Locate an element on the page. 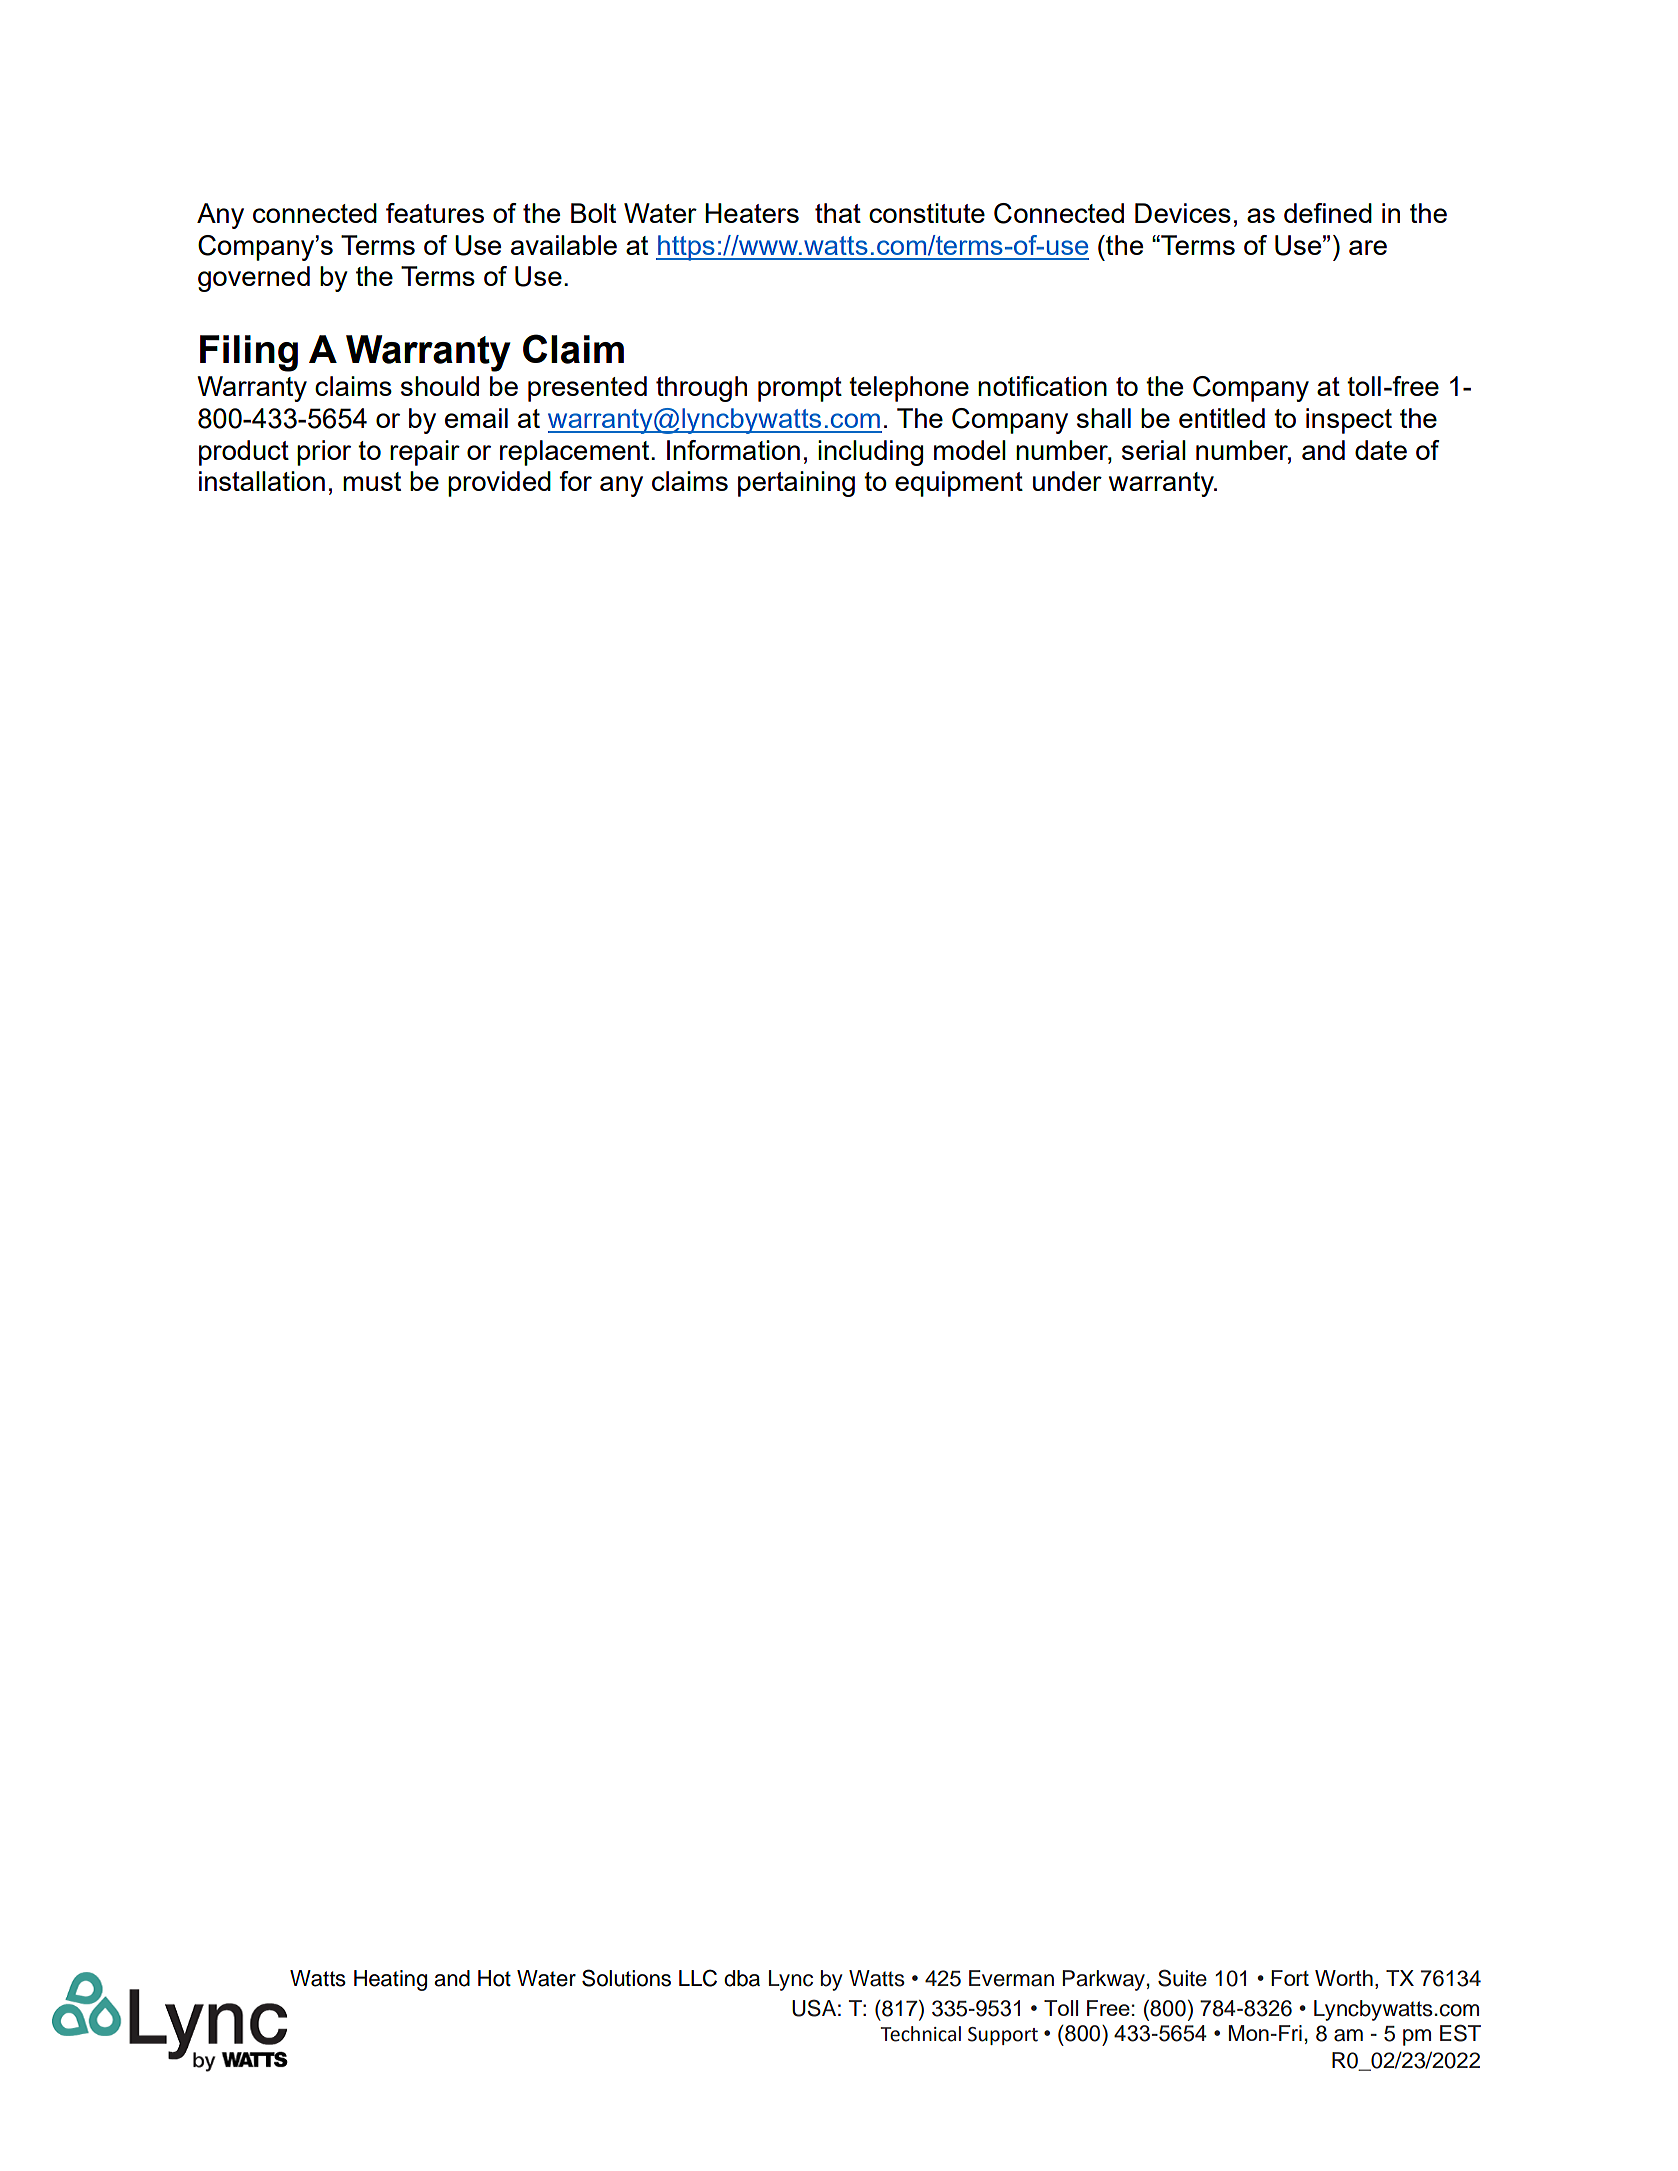 This image has height=2171, width=1678. must is located at coordinates (372, 481).
